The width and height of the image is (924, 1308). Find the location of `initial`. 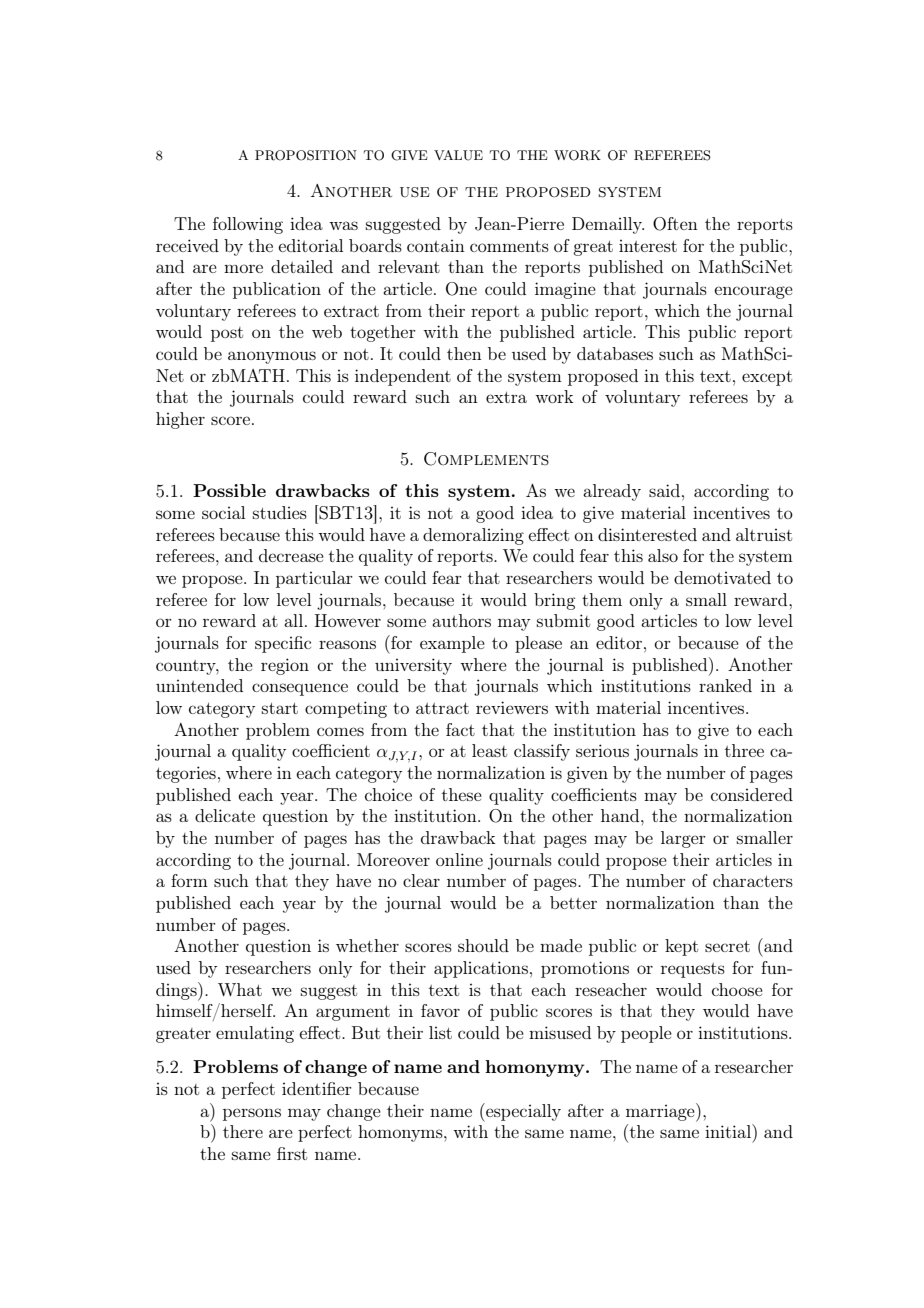

initial is located at coordinates (729, 1131).
